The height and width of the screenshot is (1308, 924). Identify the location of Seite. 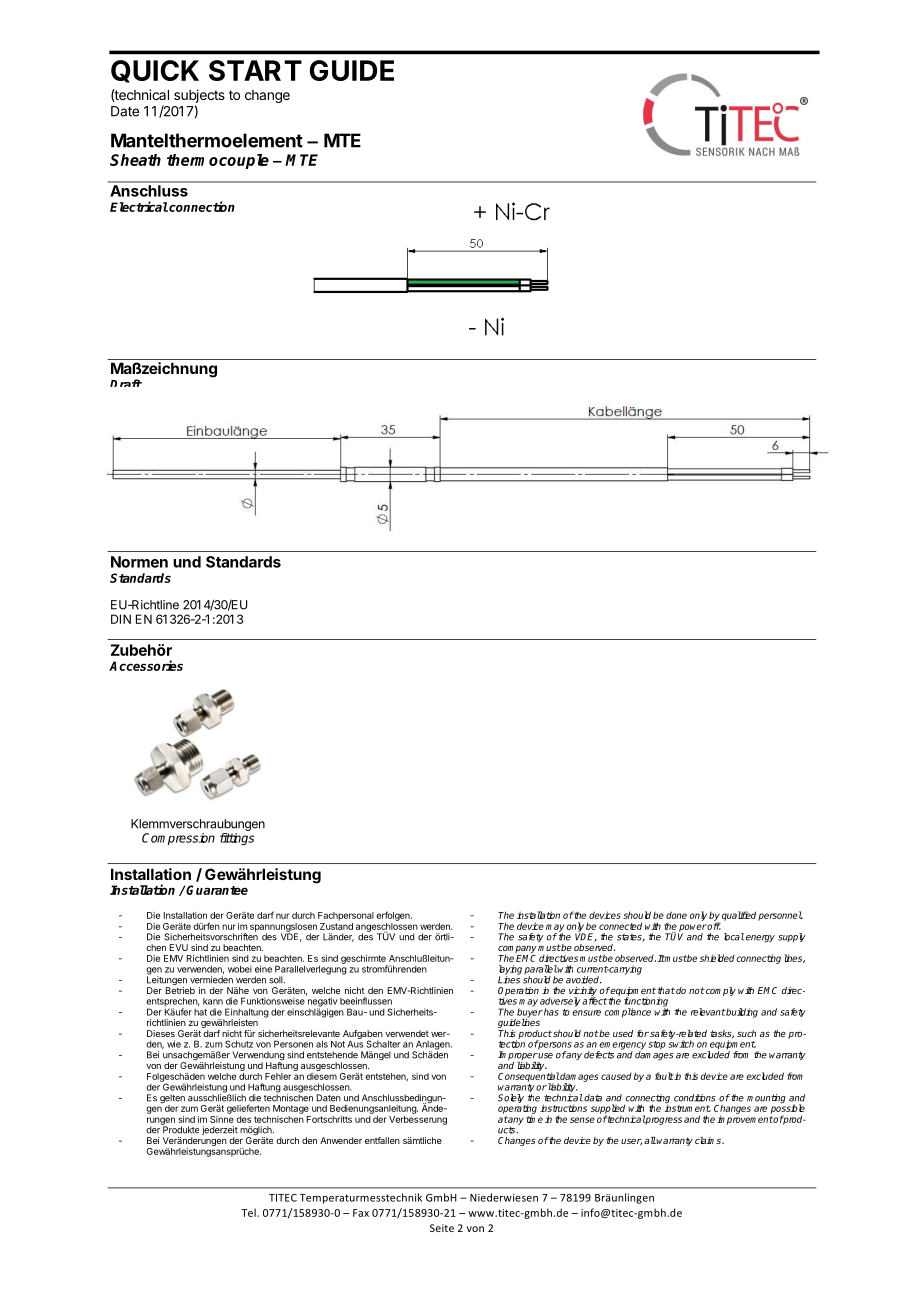
(442, 1228).
